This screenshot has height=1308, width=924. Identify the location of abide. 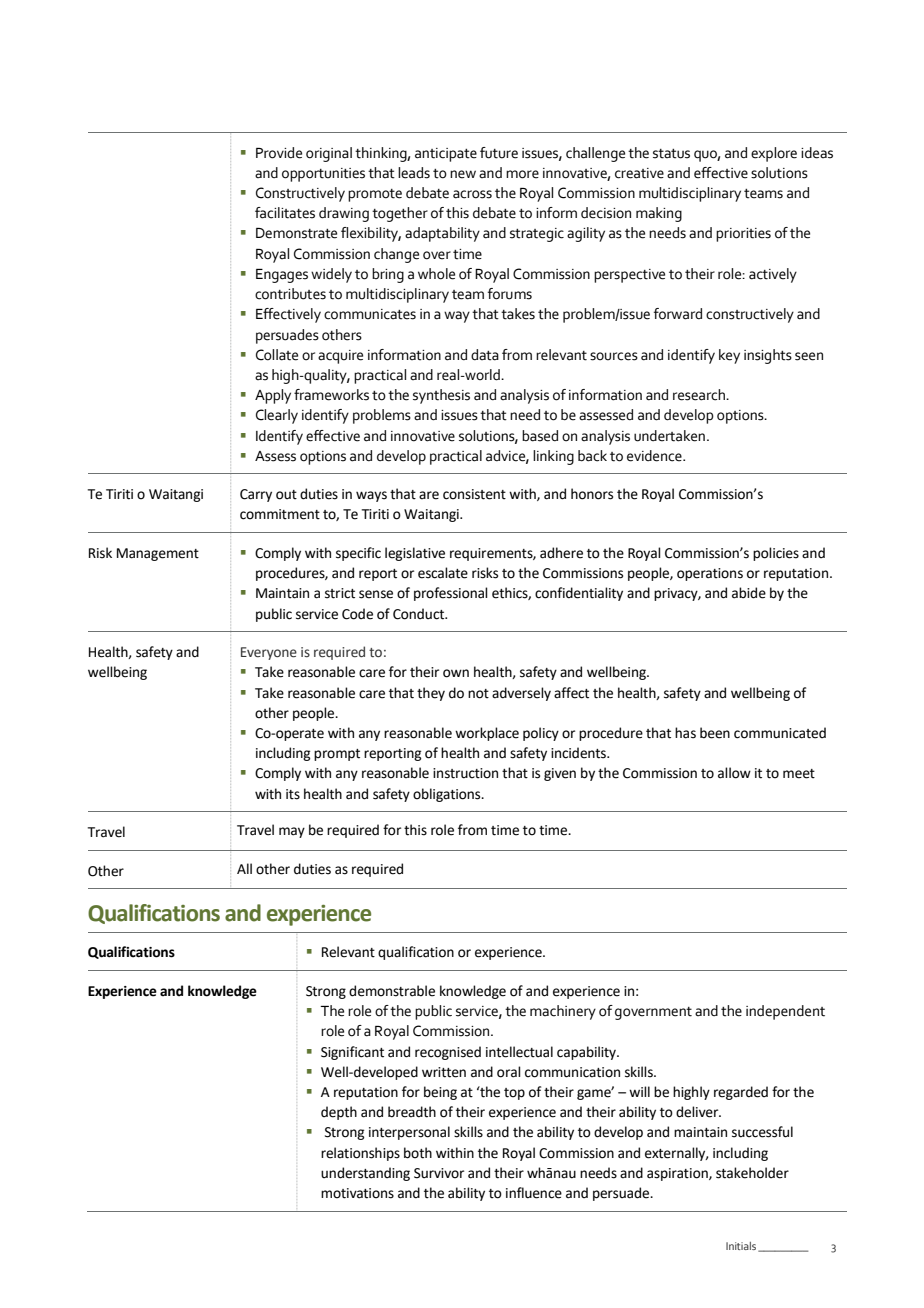
(749, 593).
